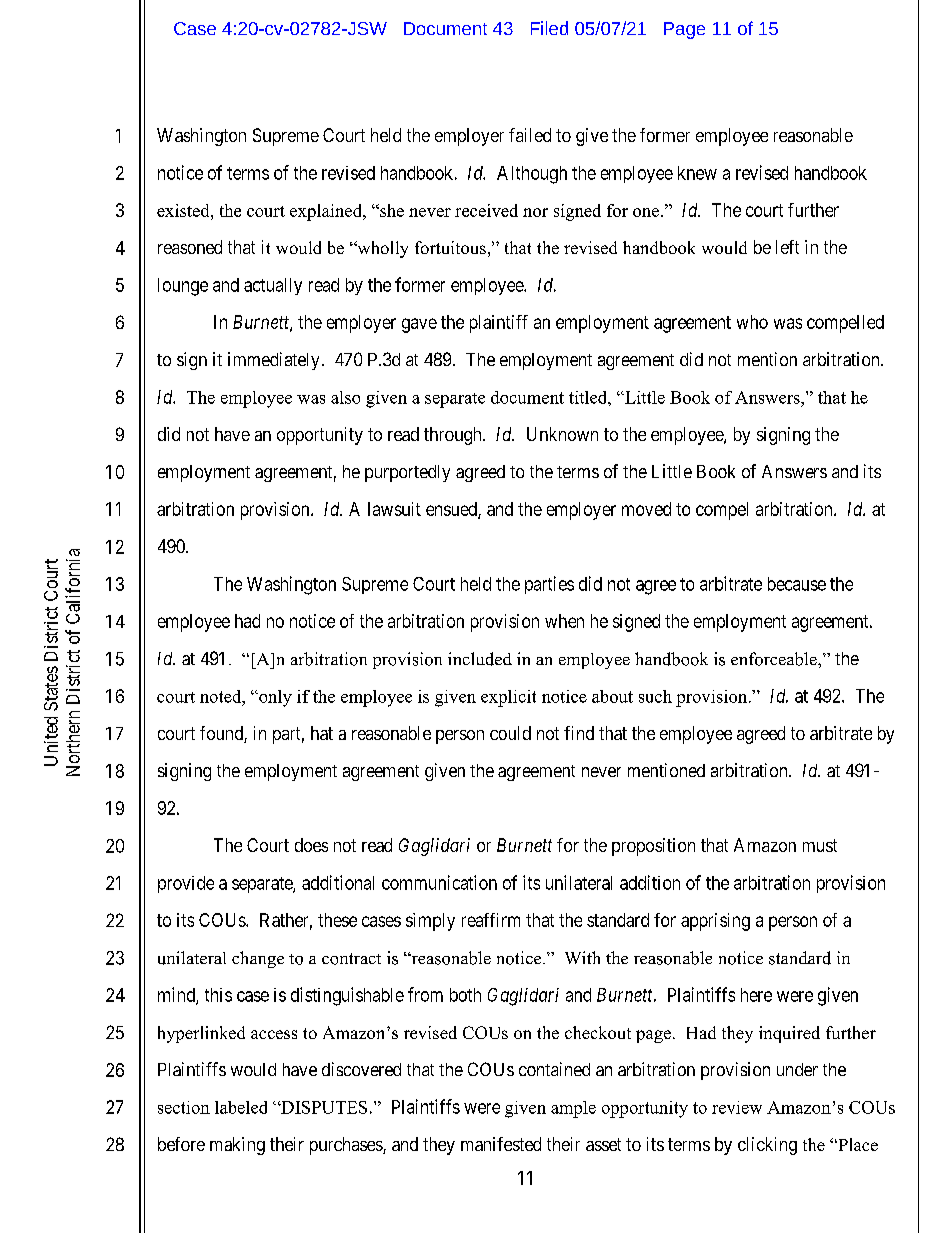  What do you see at coordinates (501, 1144) in the screenshot?
I see `manifested` at bounding box center [501, 1144].
